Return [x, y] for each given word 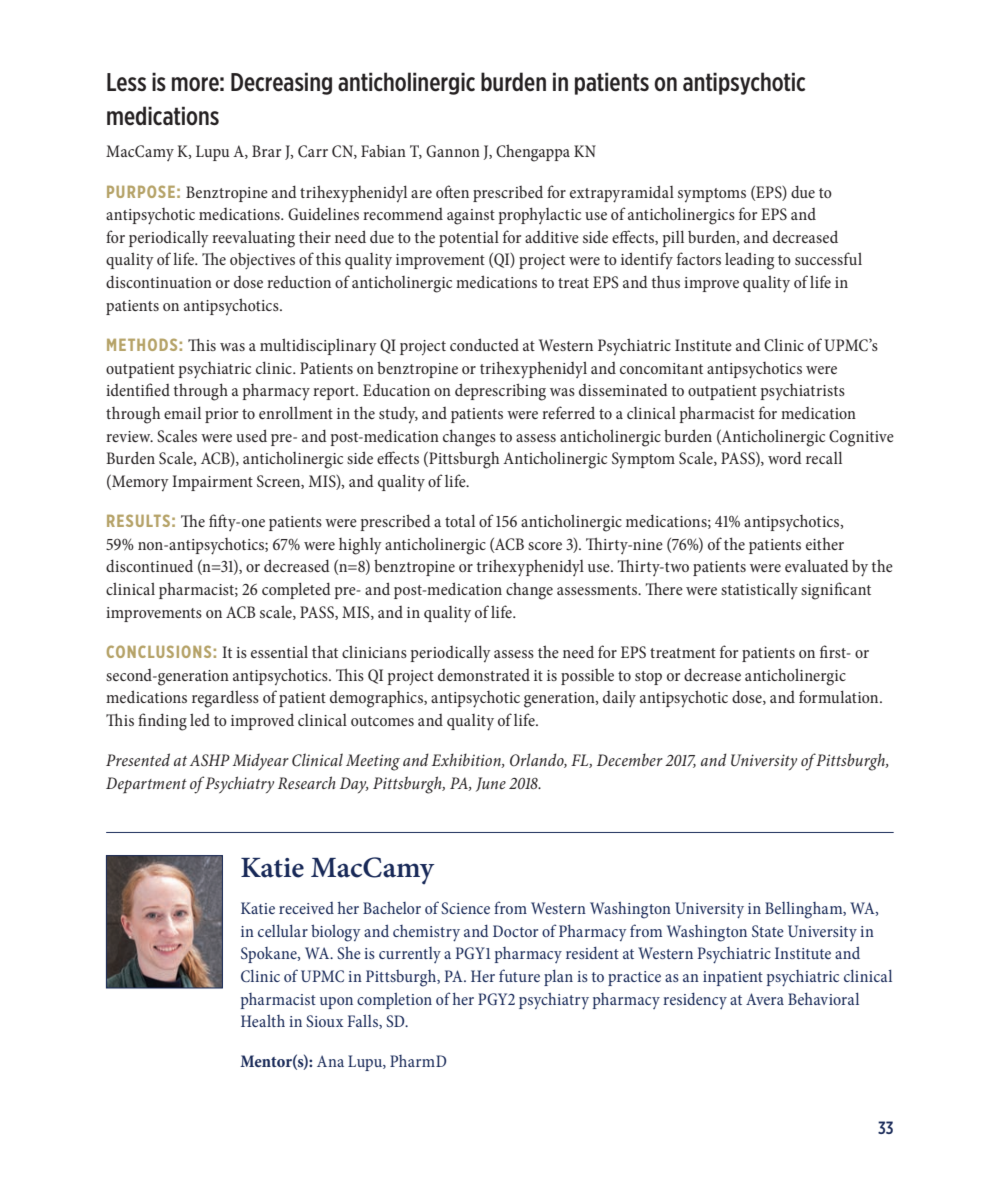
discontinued [149, 565]
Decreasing [281, 83]
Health [263, 1021]
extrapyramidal [622, 194]
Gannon [453, 151]
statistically [759, 590]
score [545, 546]
